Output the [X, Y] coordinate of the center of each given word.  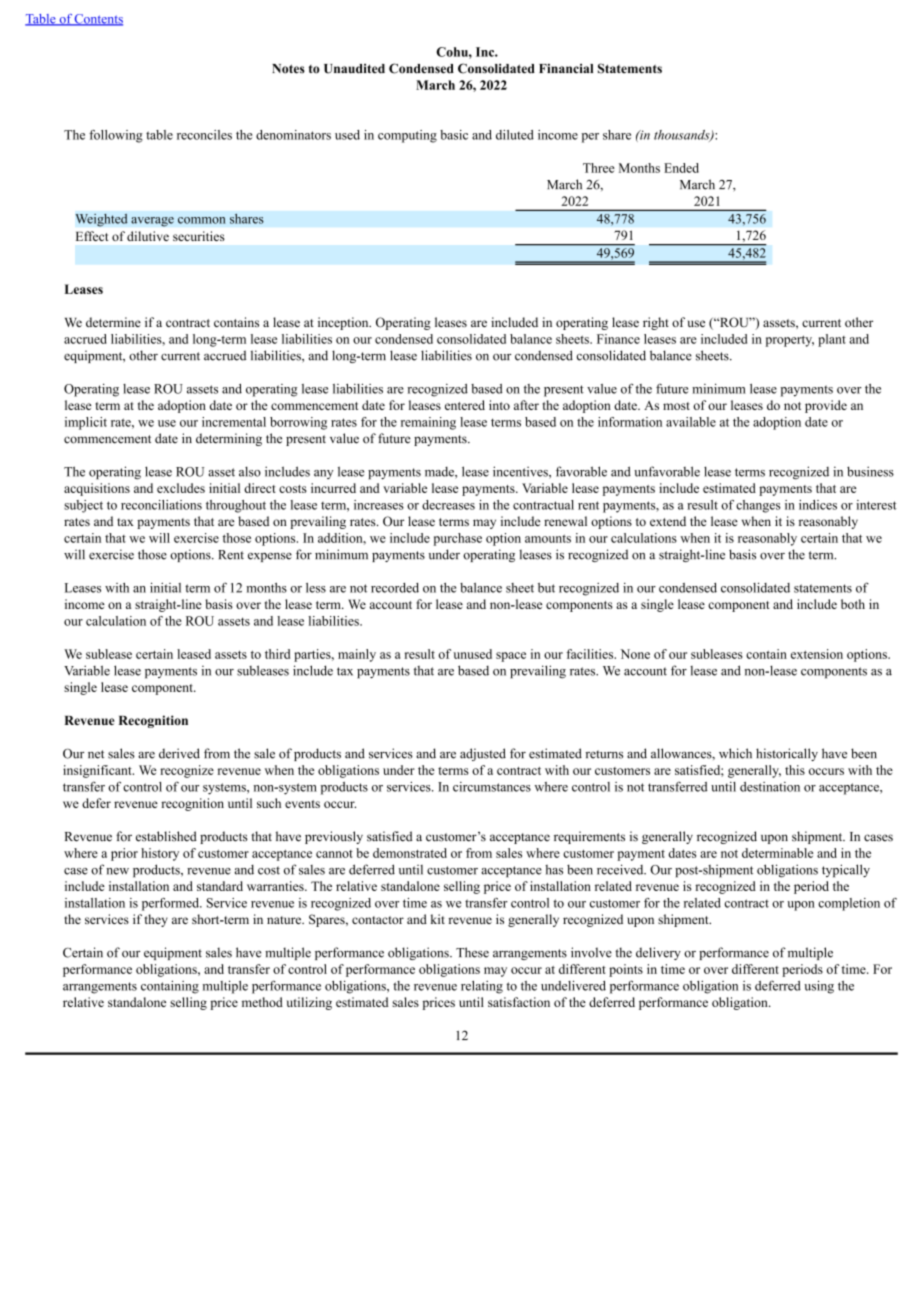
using [819, 987]
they [156, 920]
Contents [98, 20]
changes [758, 506]
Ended [681, 168]
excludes [181, 488]
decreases [448, 505]
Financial [566, 68]
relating [482, 987]
